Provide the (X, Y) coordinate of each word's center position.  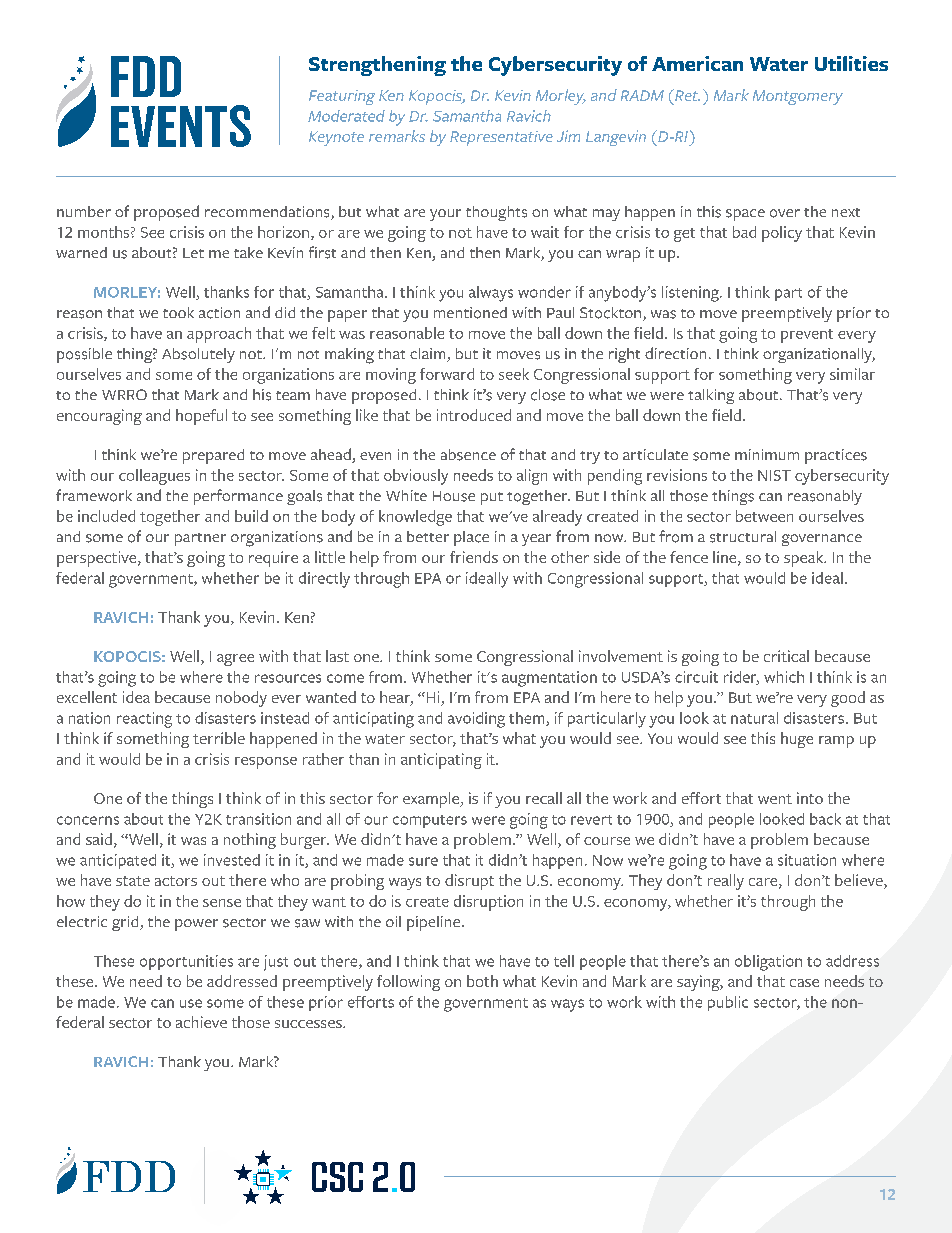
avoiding (476, 720)
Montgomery (798, 97)
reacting (144, 720)
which (784, 677)
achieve (201, 1022)
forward (447, 374)
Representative (501, 138)
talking (711, 396)
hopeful (201, 417)
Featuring (342, 97)
